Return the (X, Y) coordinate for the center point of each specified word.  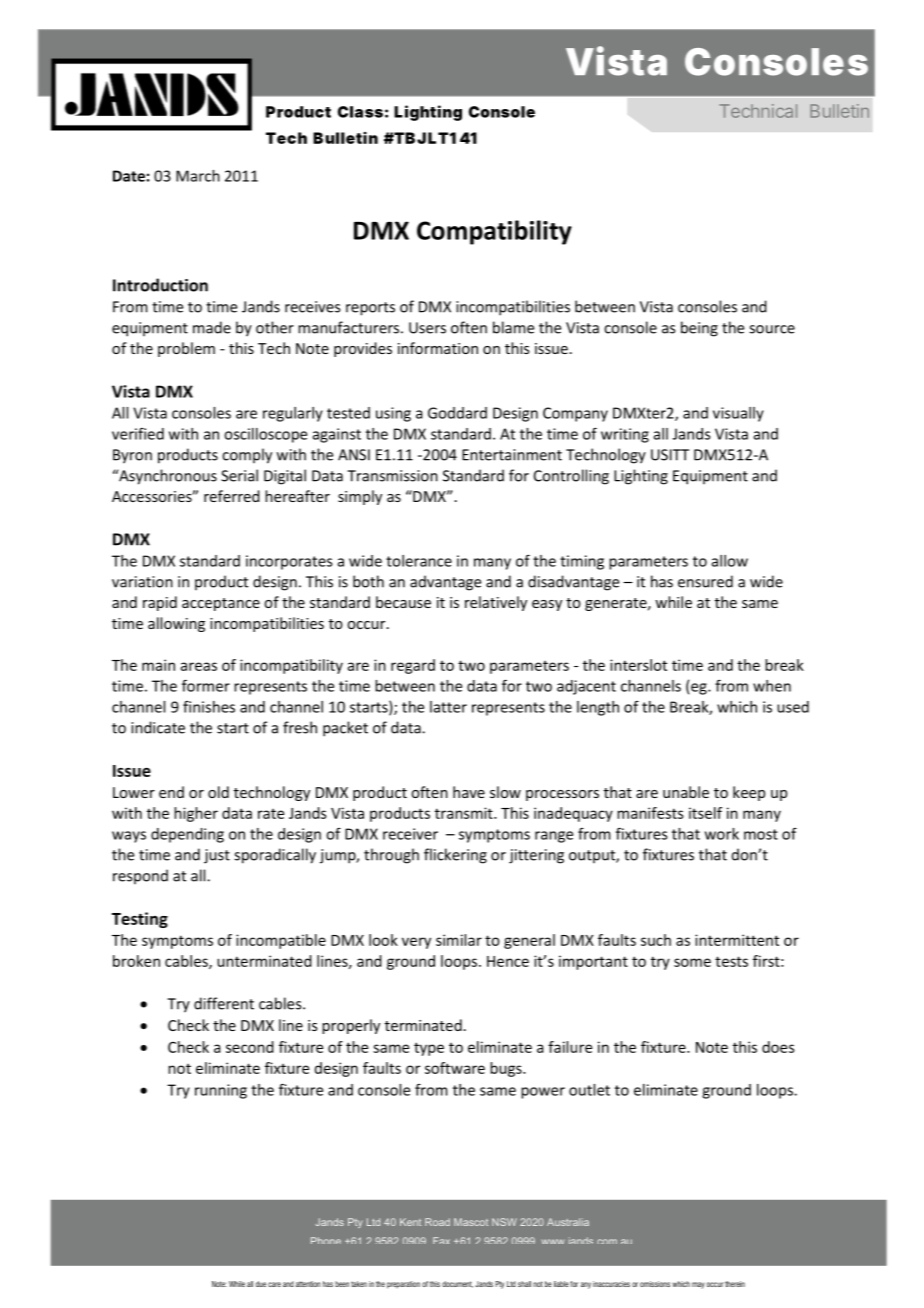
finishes (209, 707)
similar (459, 940)
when (772, 686)
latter (448, 707)
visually (738, 414)
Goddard (457, 413)
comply (247, 456)
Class (360, 112)
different (224, 1003)
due (261, 1284)
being (699, 329)
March (198, 176)
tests (731, 961)
